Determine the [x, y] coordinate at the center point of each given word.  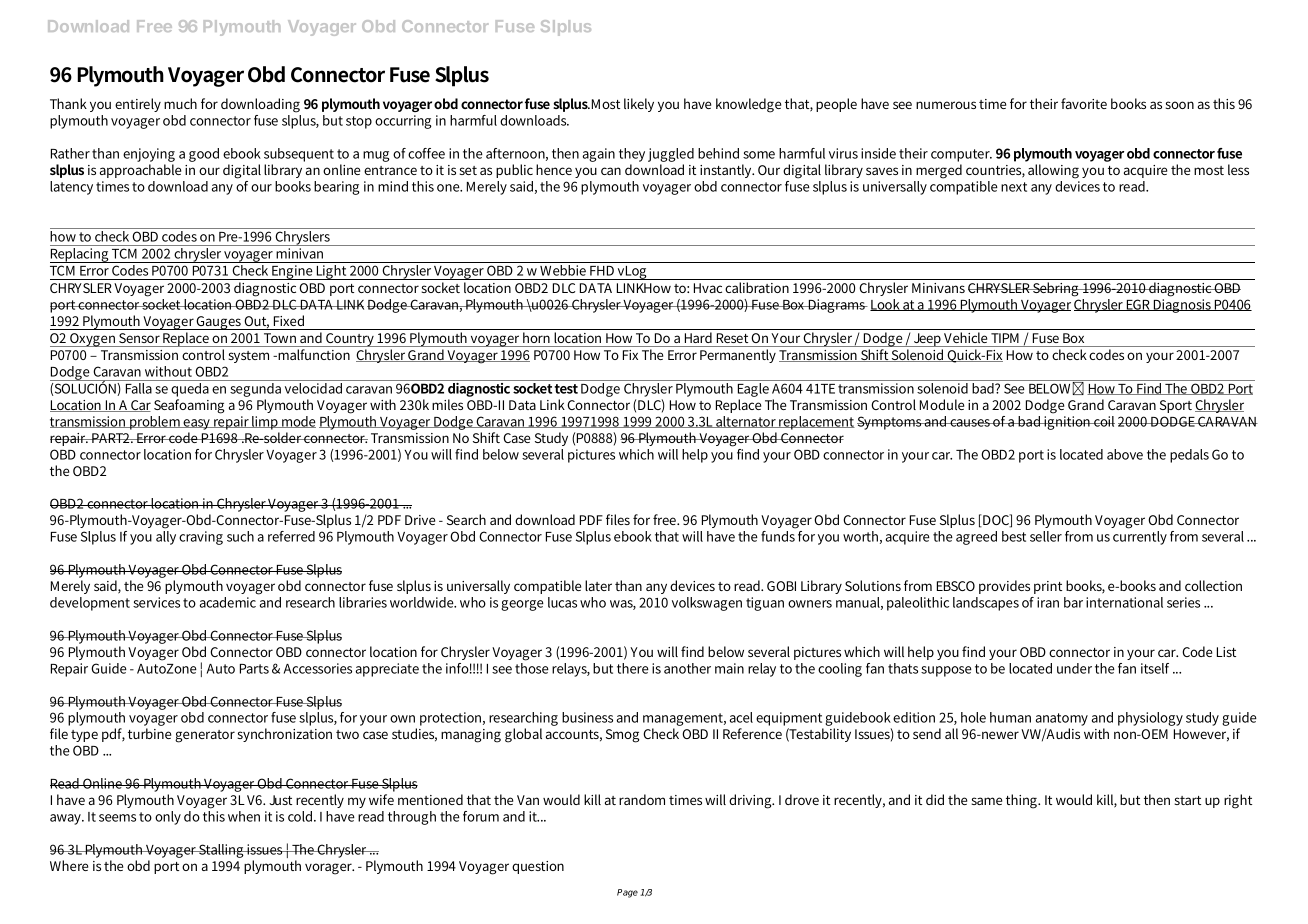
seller [1046, 536]
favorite [1084, 103]
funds [778, 536]
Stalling [221, 851]
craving [201, 538]
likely [639, 105]
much [180, 103]
